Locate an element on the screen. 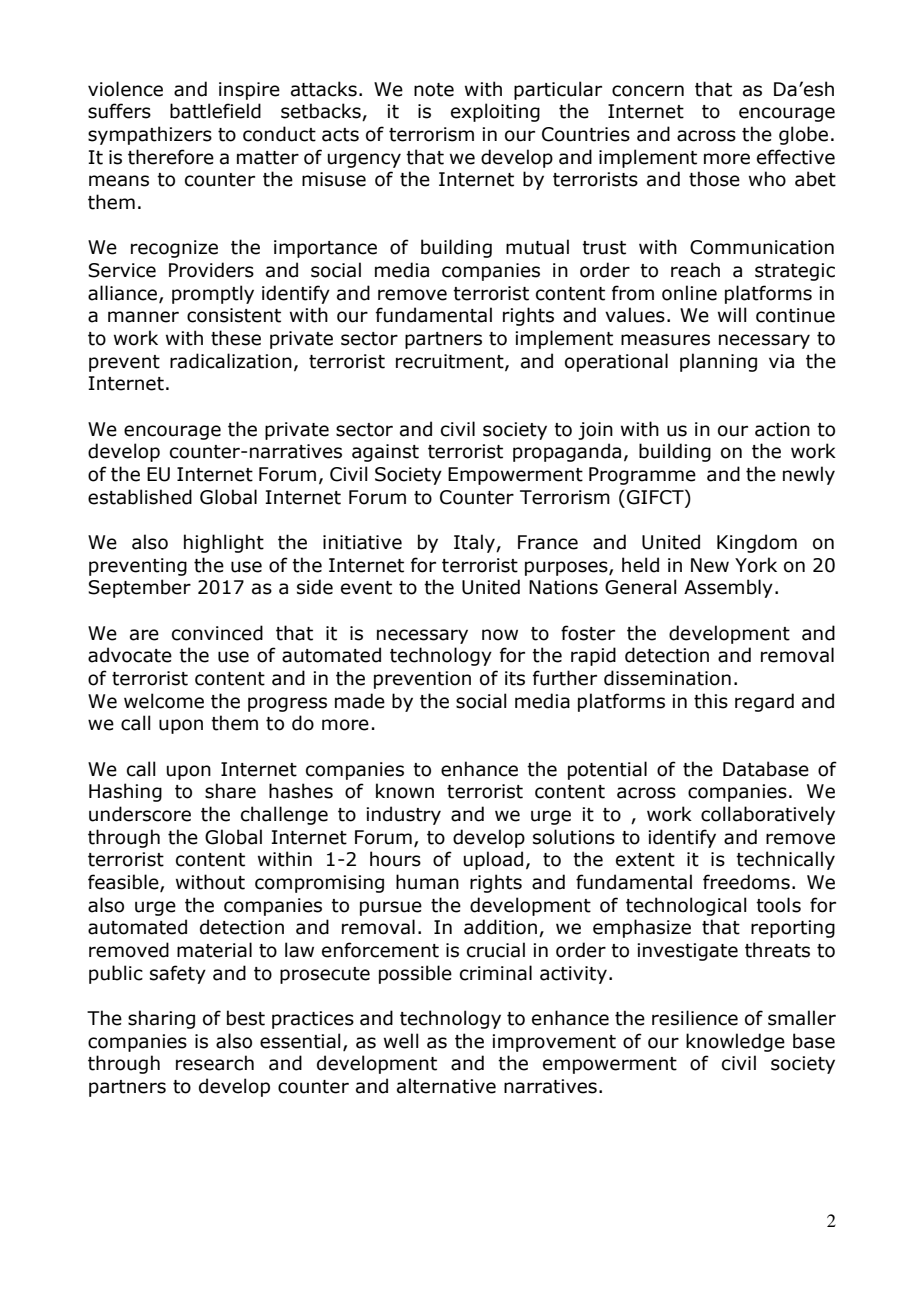 This screenshot has width=924, height=1308. research is located at coordinates (215, 1063).
